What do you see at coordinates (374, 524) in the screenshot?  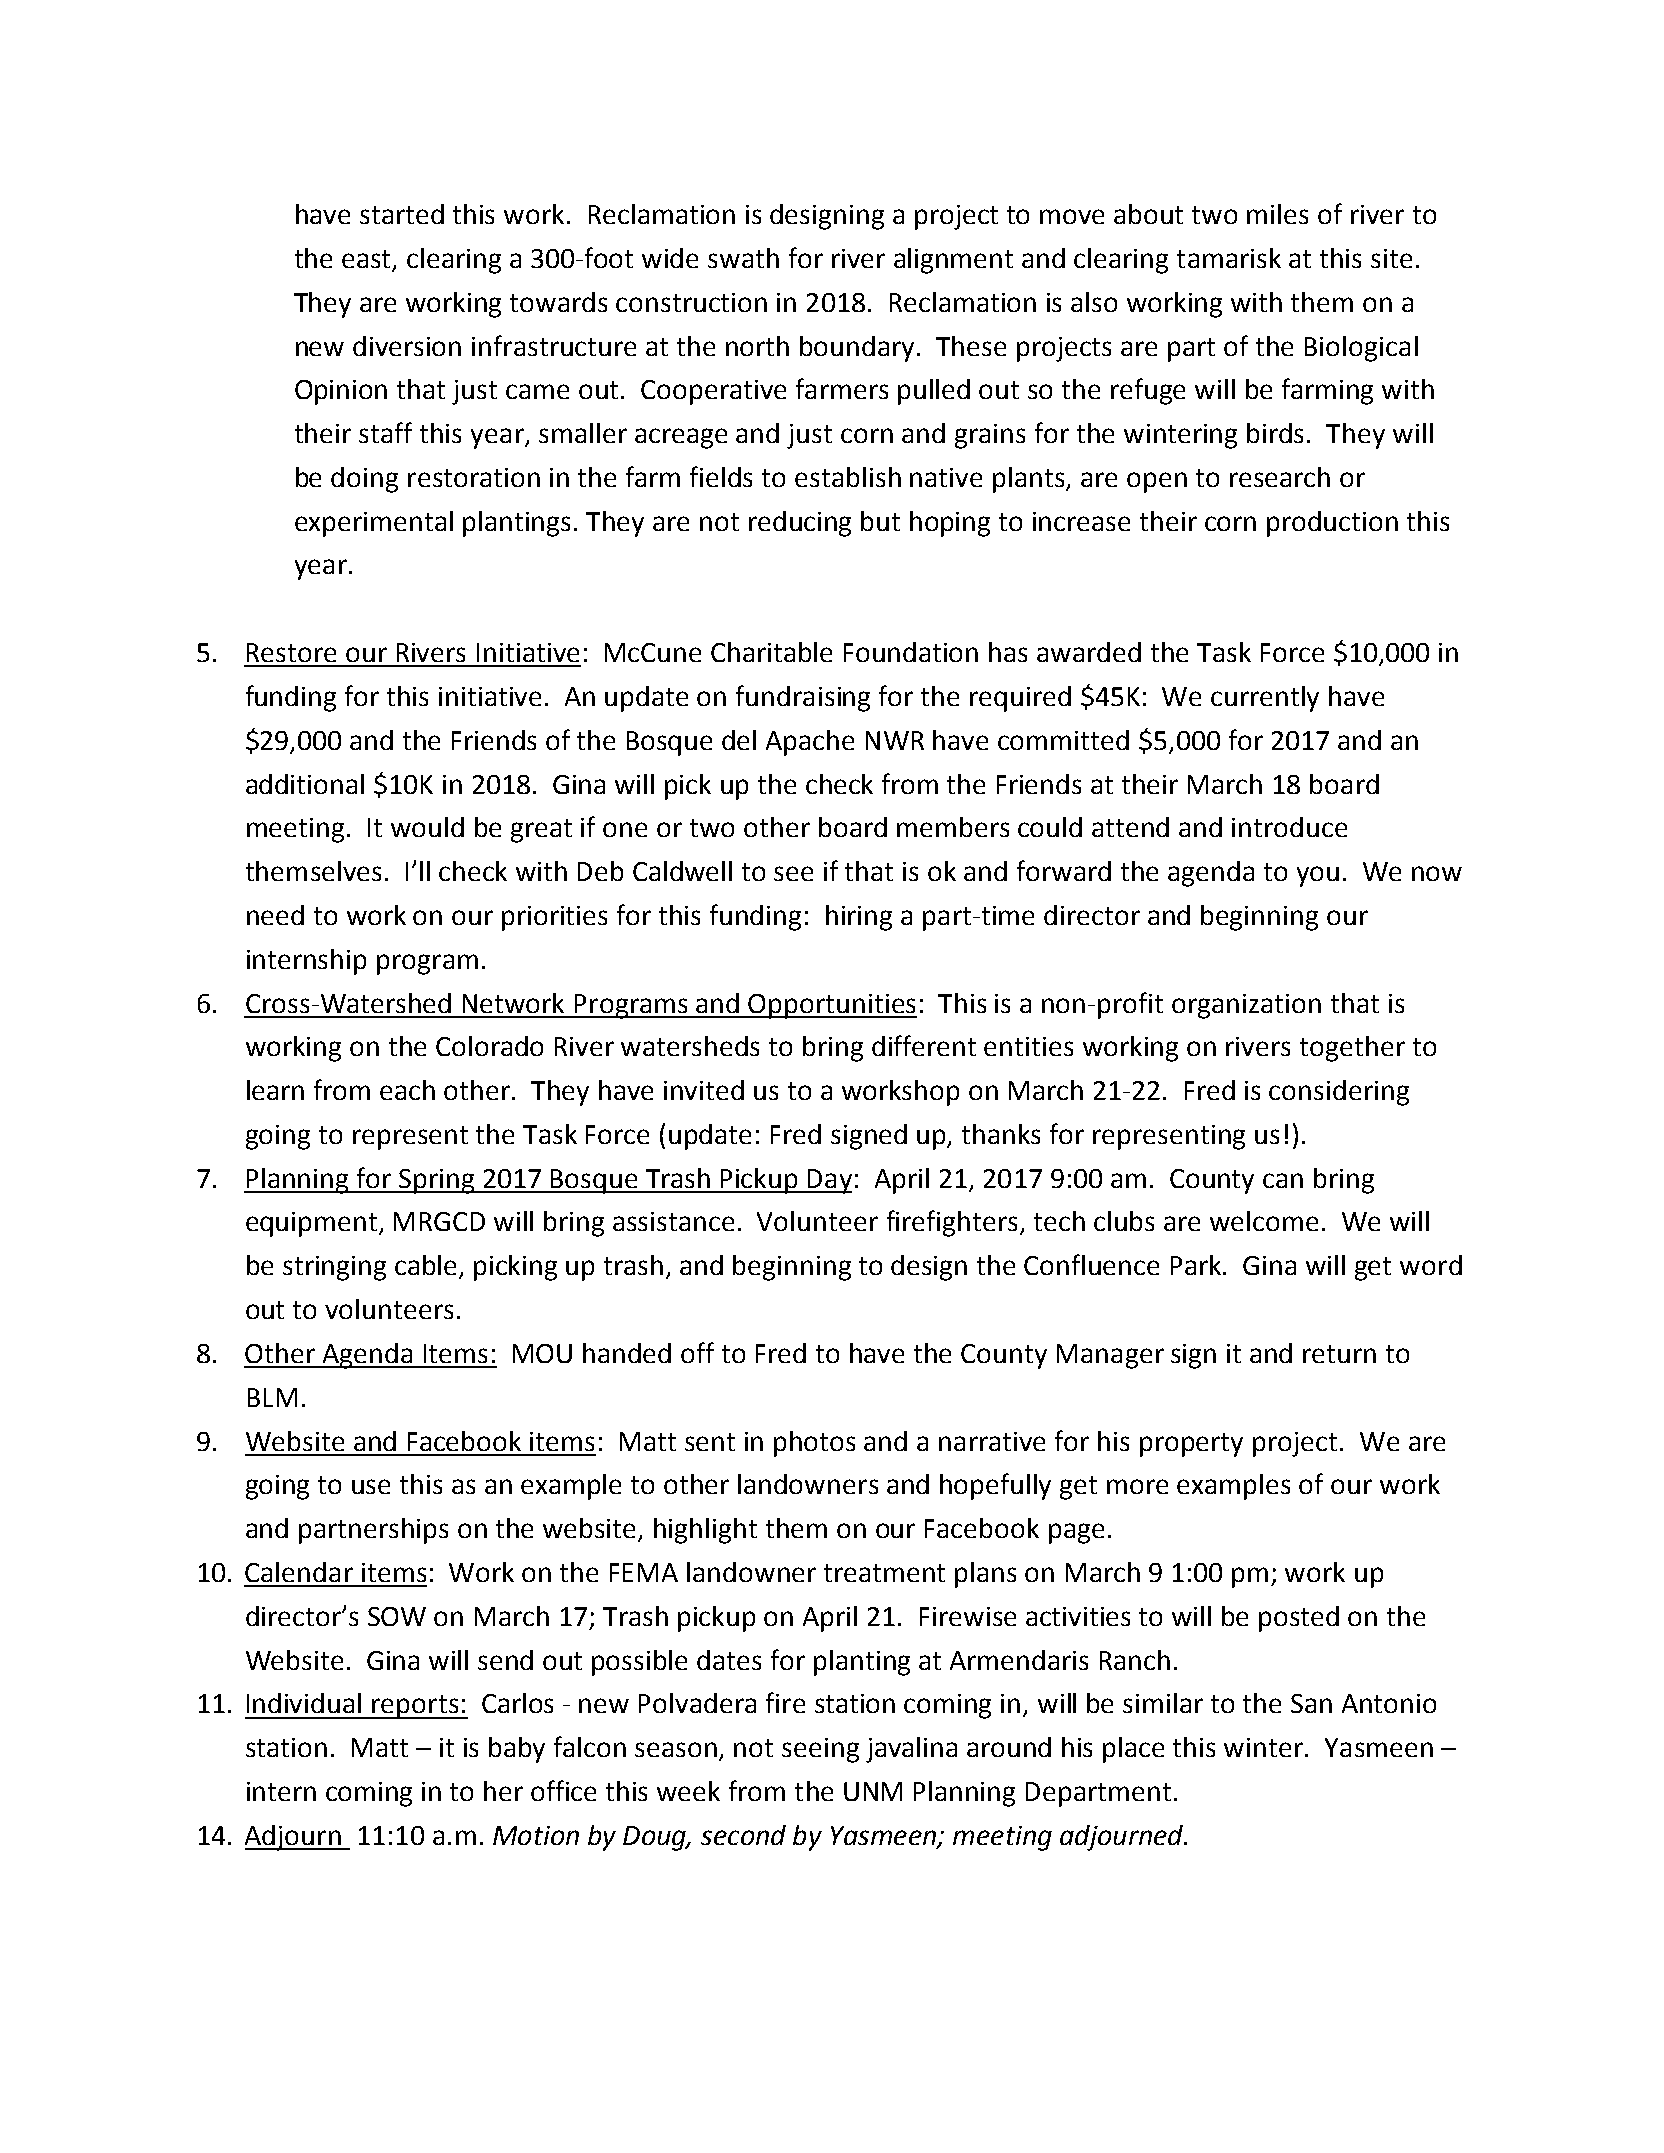 I see `experimental` at bounding box center [374, 524].
